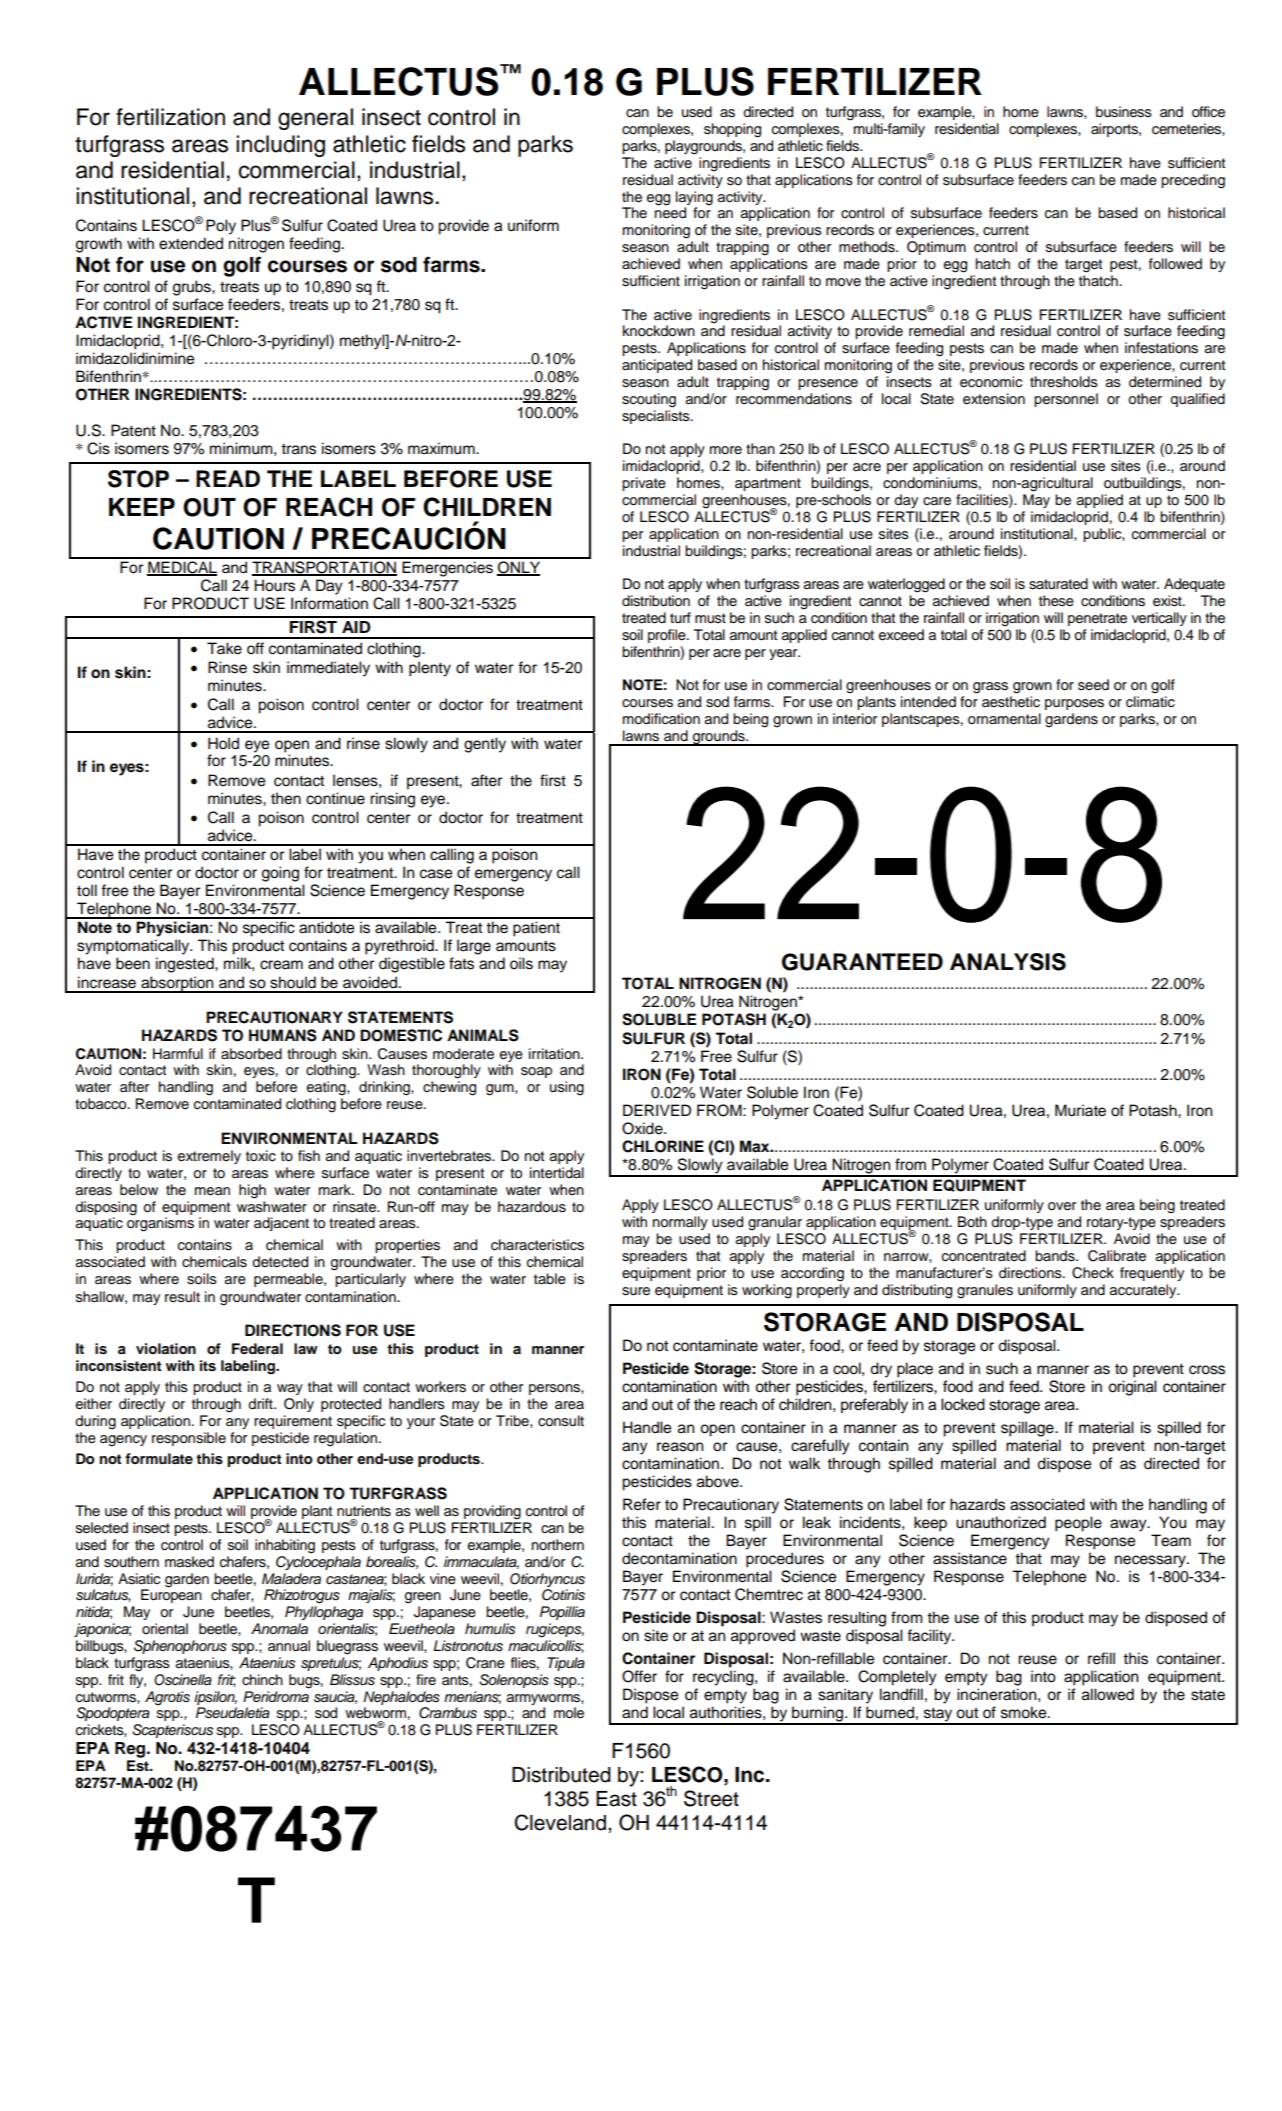 The width and height of the page is (1282, 2111). What do you see at coordinates (1074, 704) in the page?
I see `purposes` at bounding box center [1074, 704].
